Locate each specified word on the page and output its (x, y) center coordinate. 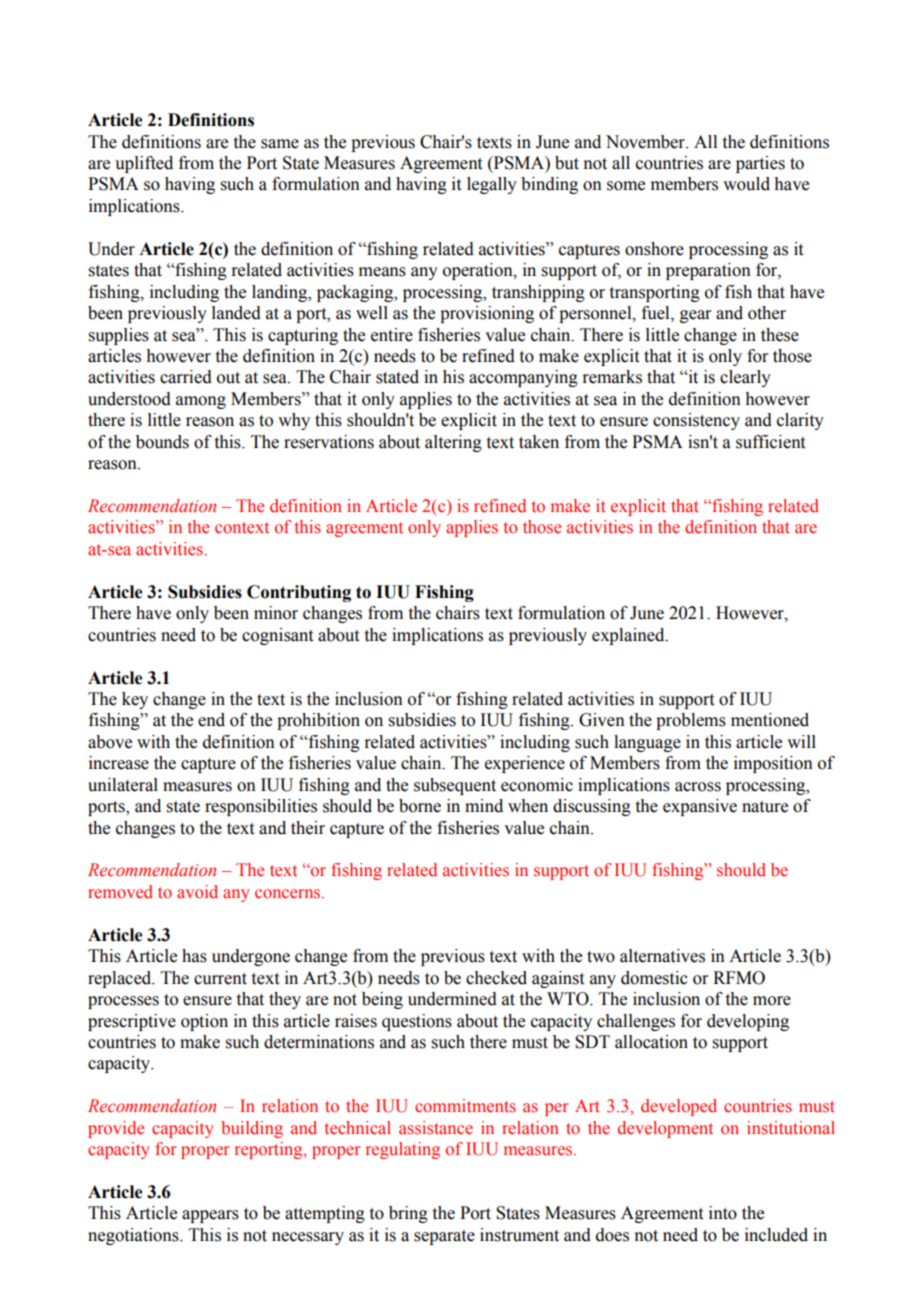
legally (492, 185)
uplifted (144, 164)
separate (444, 1237)
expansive (700, 807)
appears (210, 1216)
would (746, 184)
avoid (197, 891)
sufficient (770, 442)
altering (453, 443)
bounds (162, 442)
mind (484, 806)
